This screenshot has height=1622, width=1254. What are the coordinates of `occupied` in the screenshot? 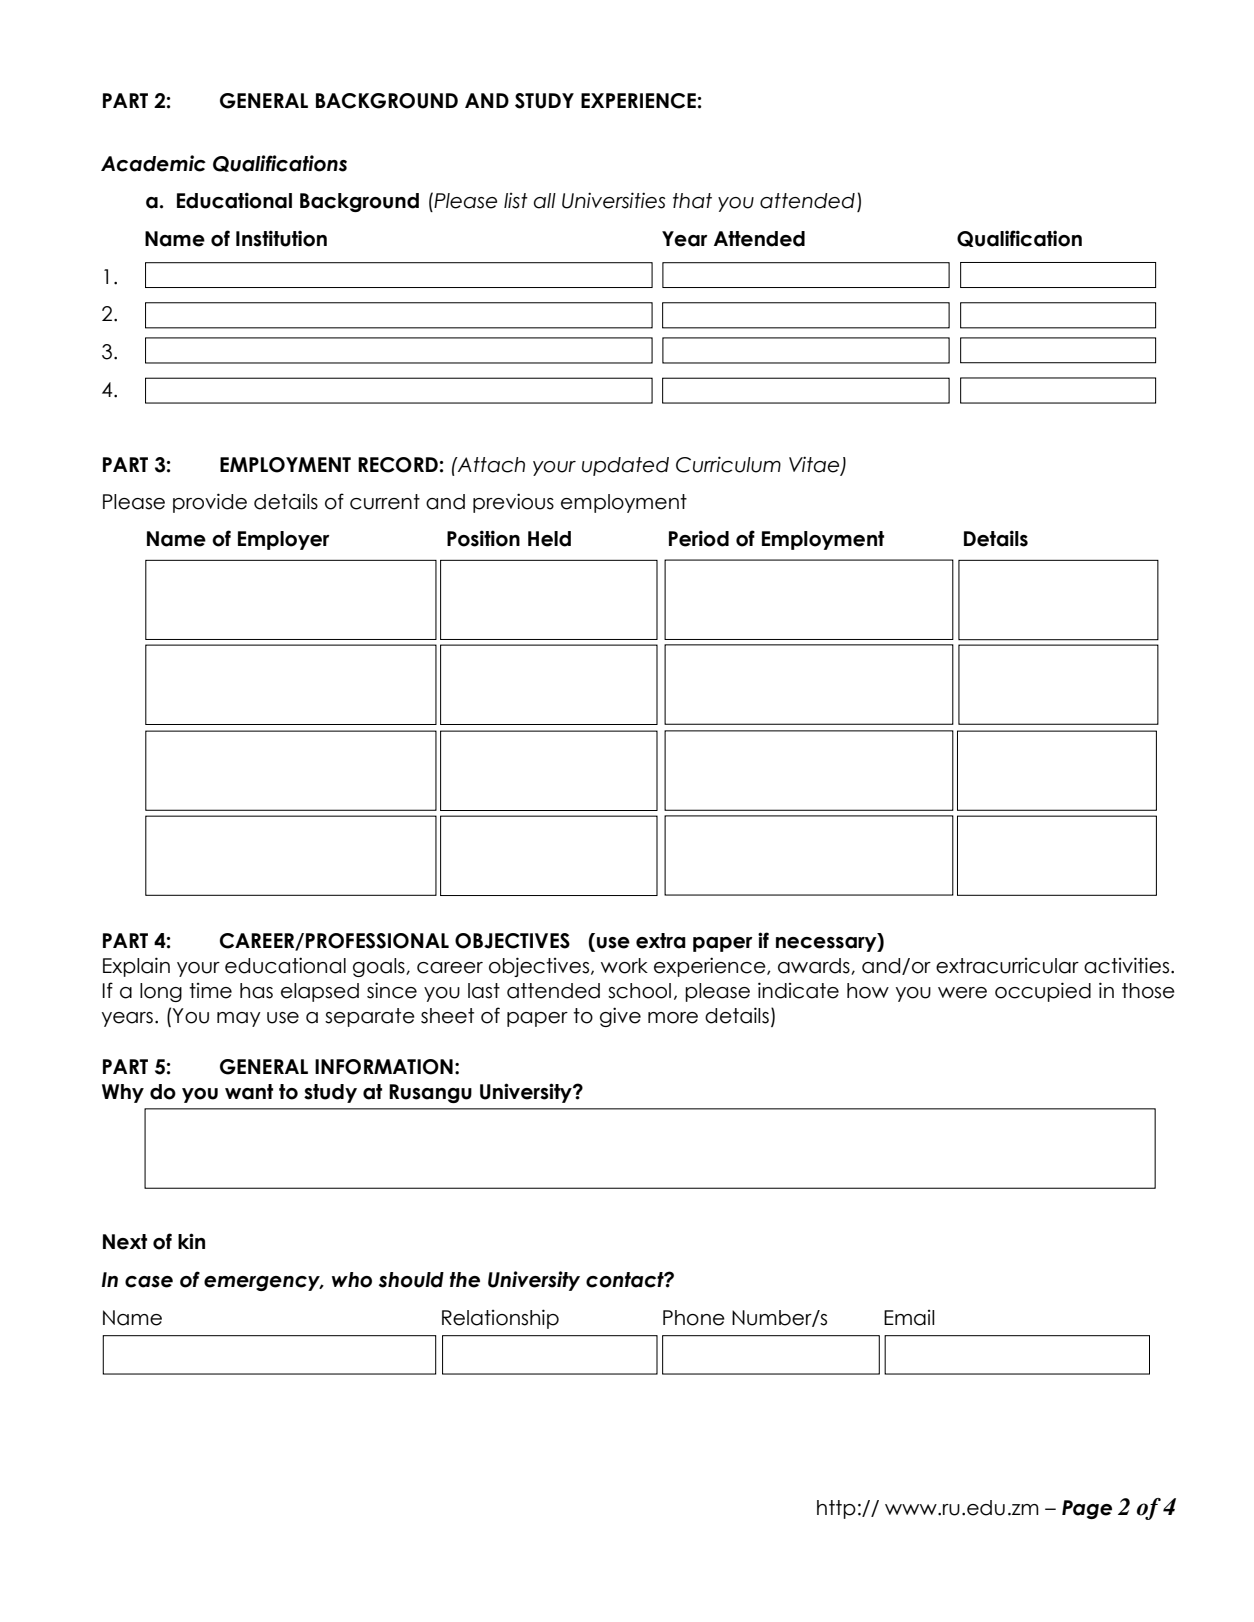 It's located at (1043, 992).
